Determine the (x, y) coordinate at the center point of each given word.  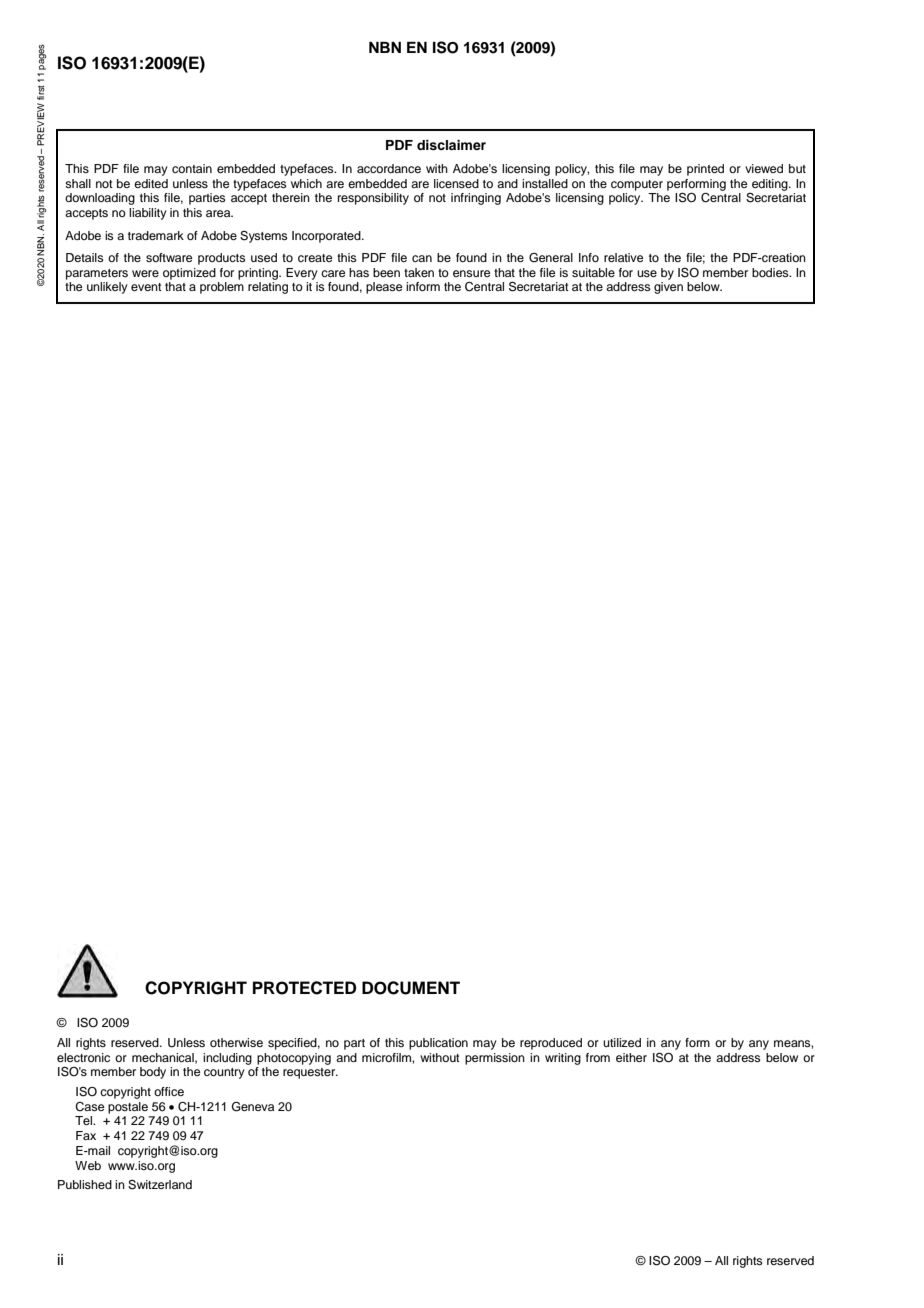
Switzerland (160, 1185)
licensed (456, 183)
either (631, 1057)
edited (151, 183)
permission (495, 1059)
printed (705, 170)
